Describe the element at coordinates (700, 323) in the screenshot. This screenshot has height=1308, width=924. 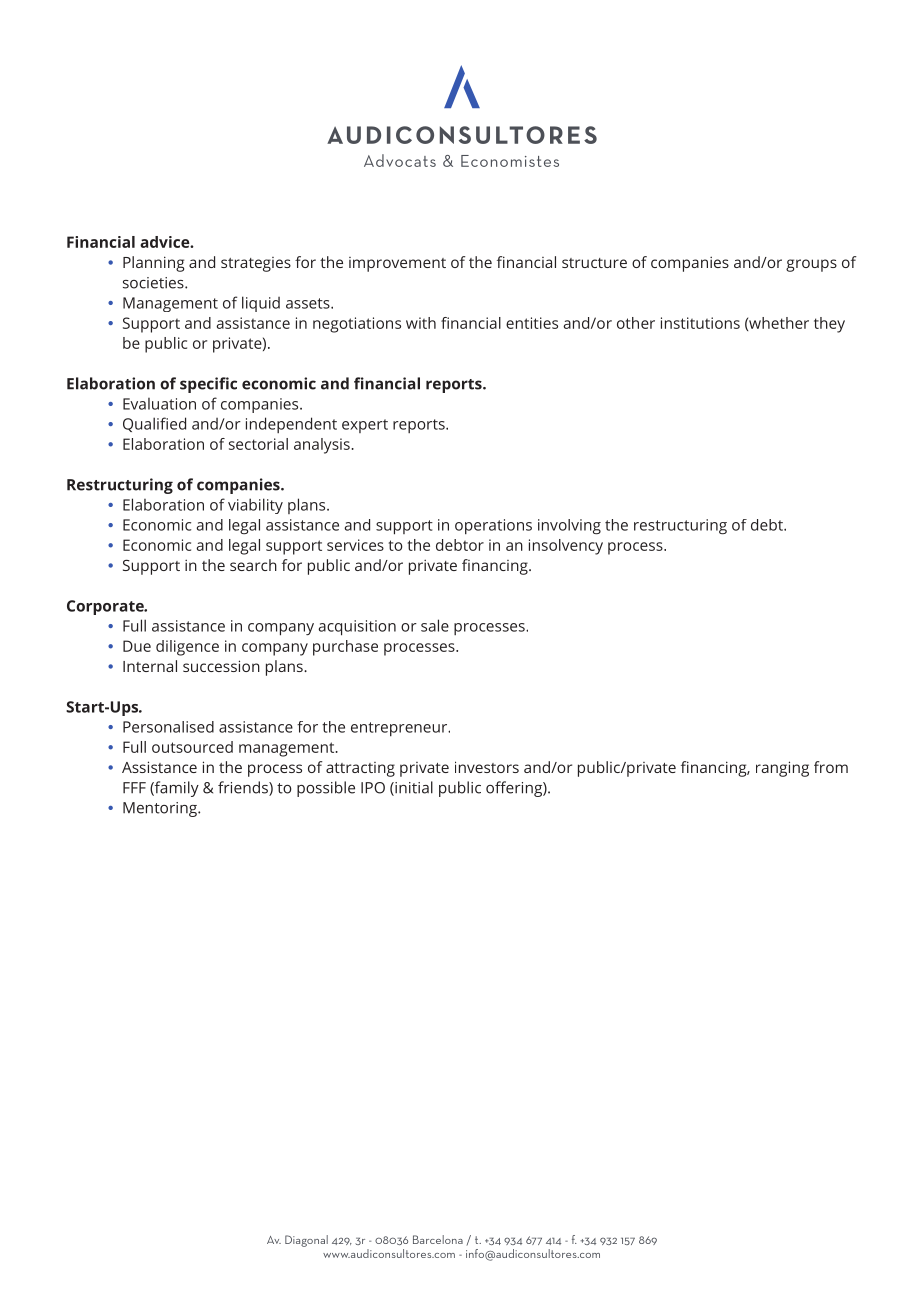
I see `institutions` at that location.
